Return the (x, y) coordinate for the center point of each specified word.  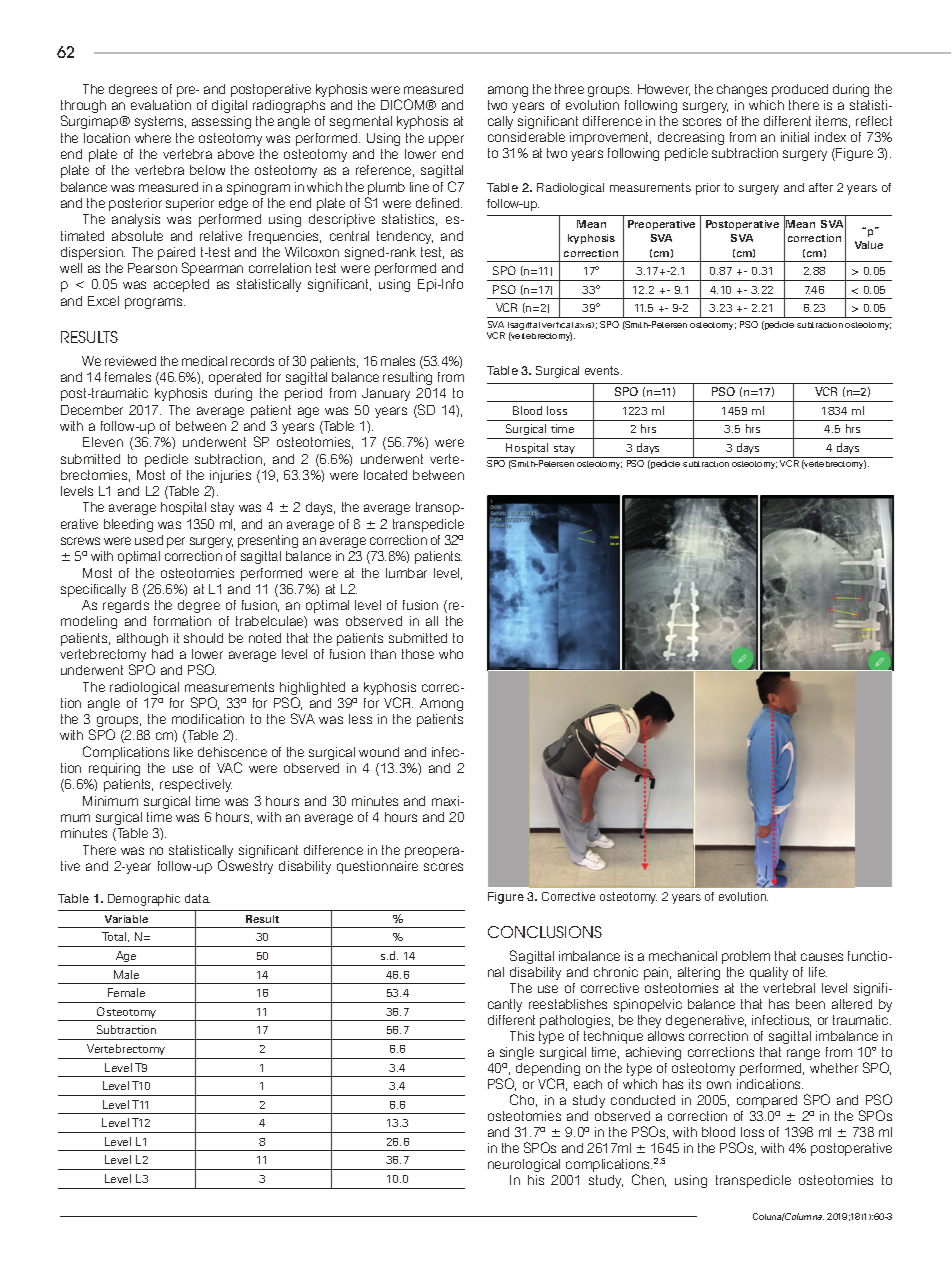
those (418, 654)
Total (115, 937)
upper (446, 140)
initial (795, 137)
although (142, 639)
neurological (524, 1165)
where (153, 138)
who (451, 654)
